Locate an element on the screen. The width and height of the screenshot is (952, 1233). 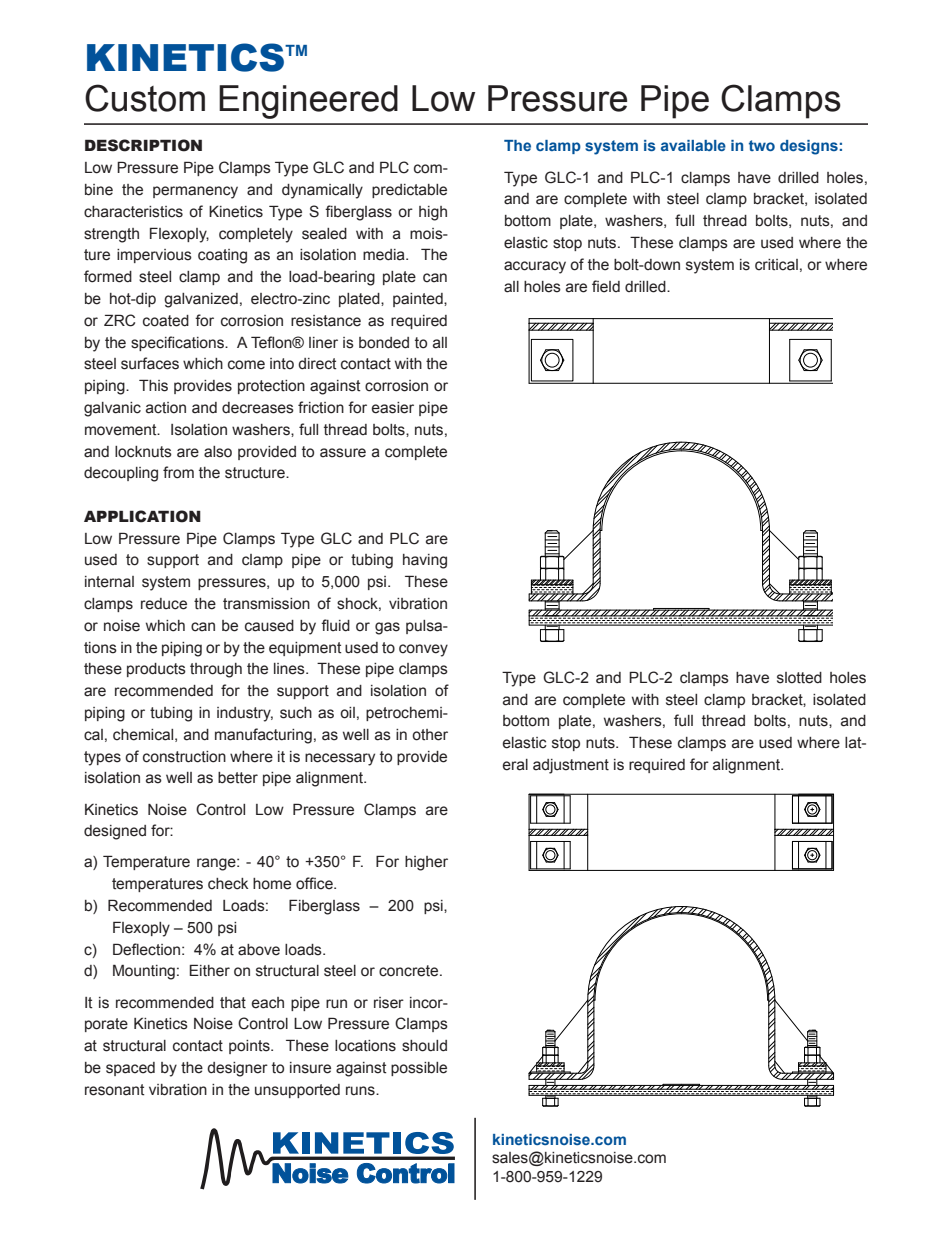
available is located at coordinates (693, 145).
